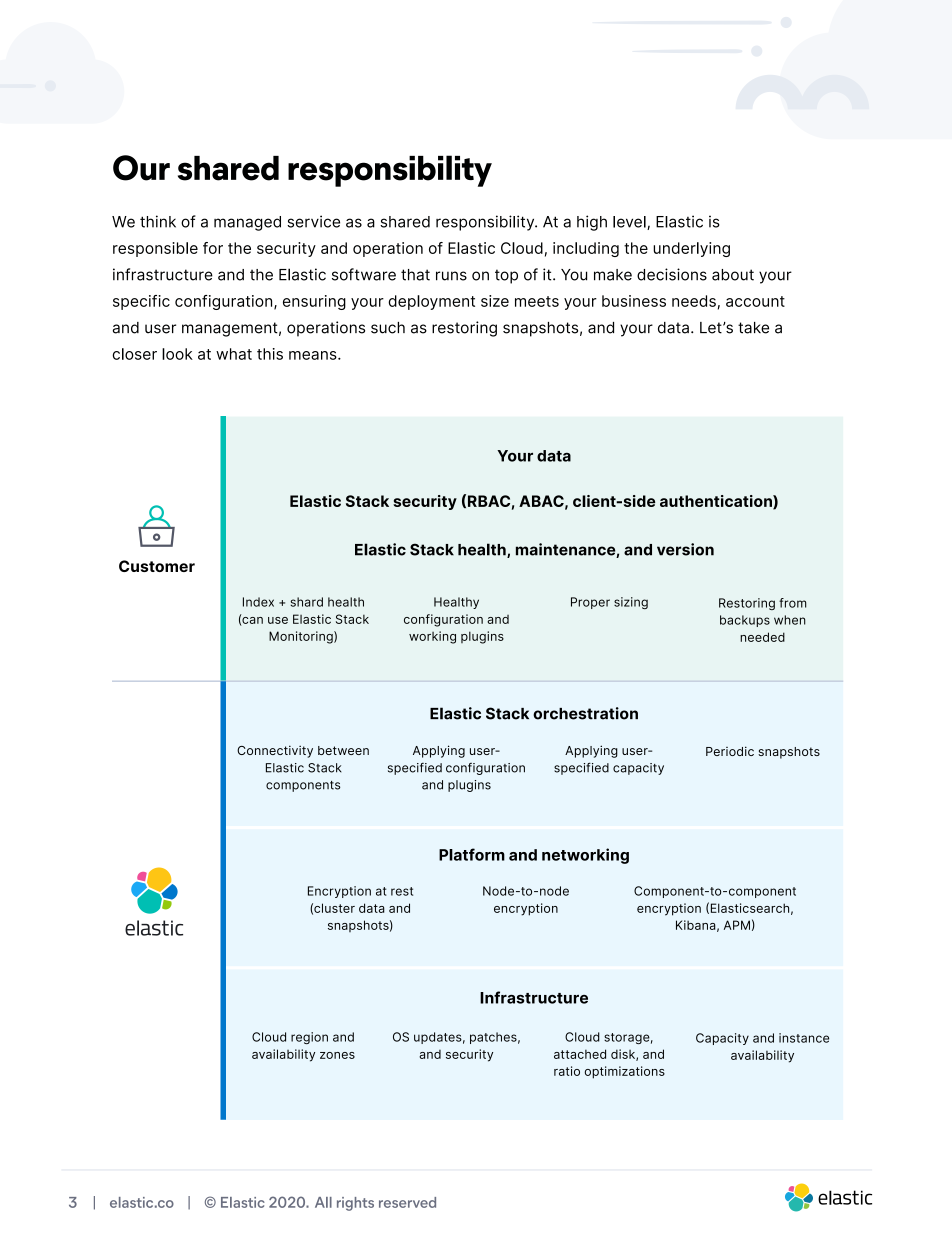 Image resolution: width=952 pixels, height=1233 pixels. Describe the element at coordinates (625, 1072) in the page. I see `optimizations` at that location.
